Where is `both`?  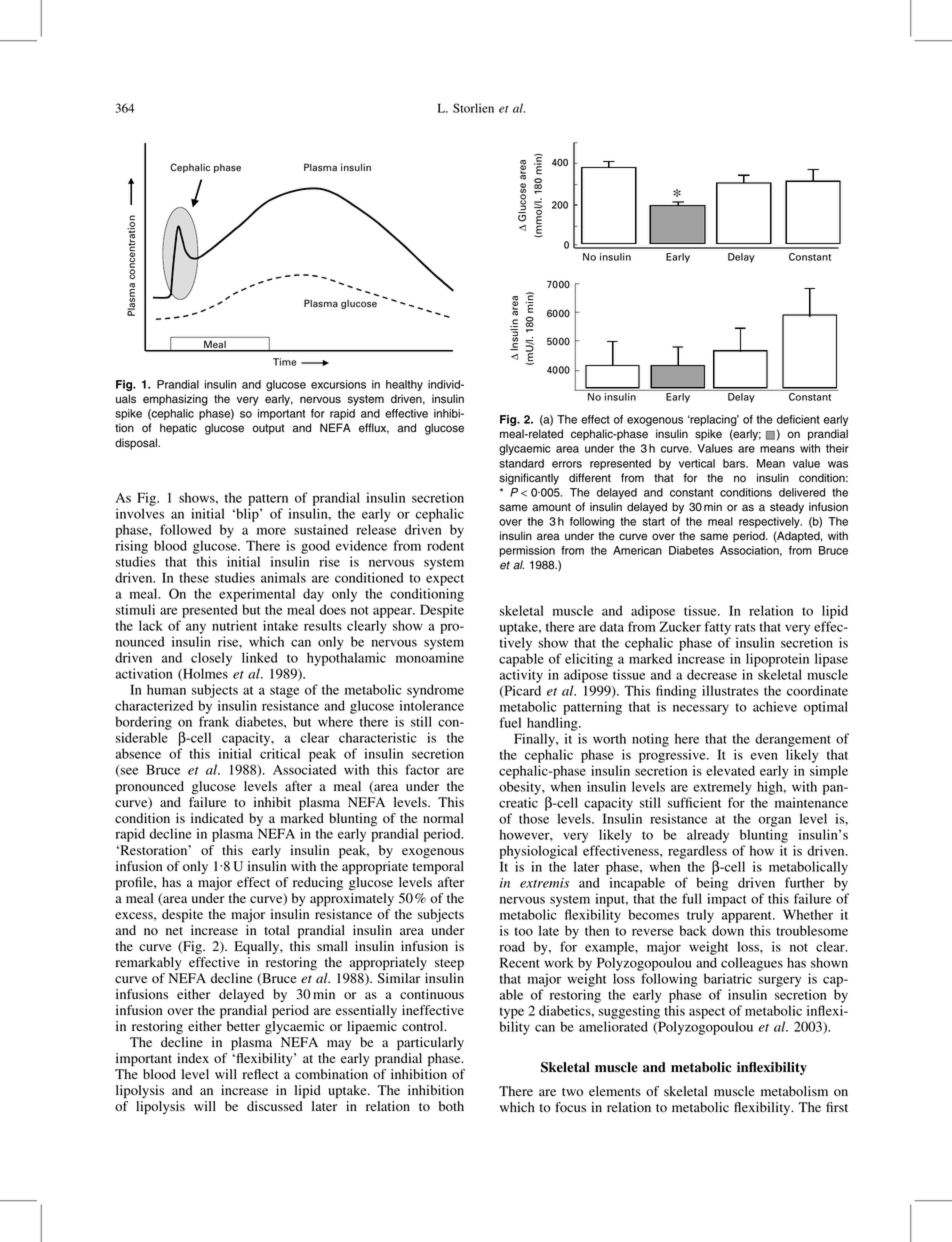 both is located at coordinates (451, 1106).
